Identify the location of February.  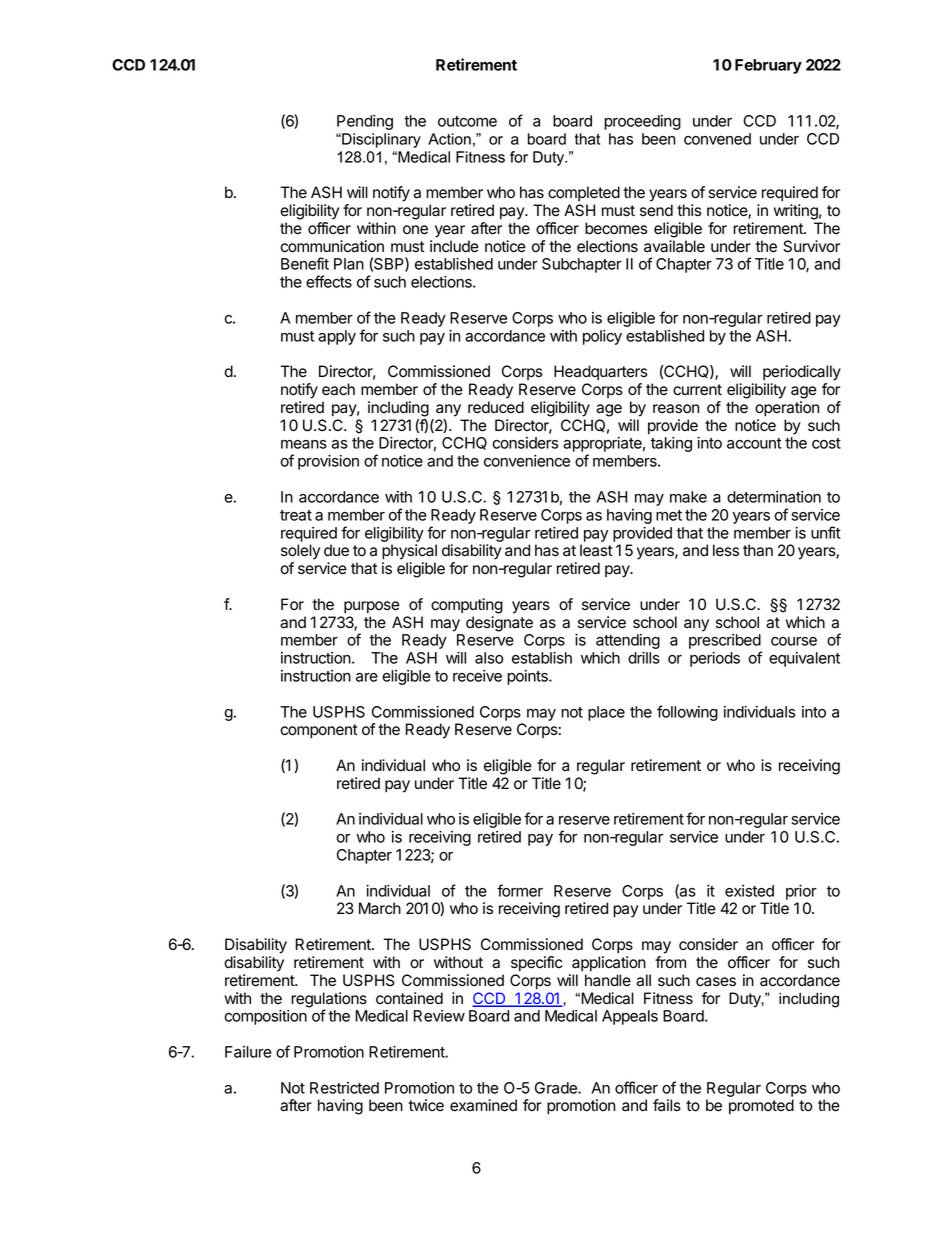
(768, 66).
